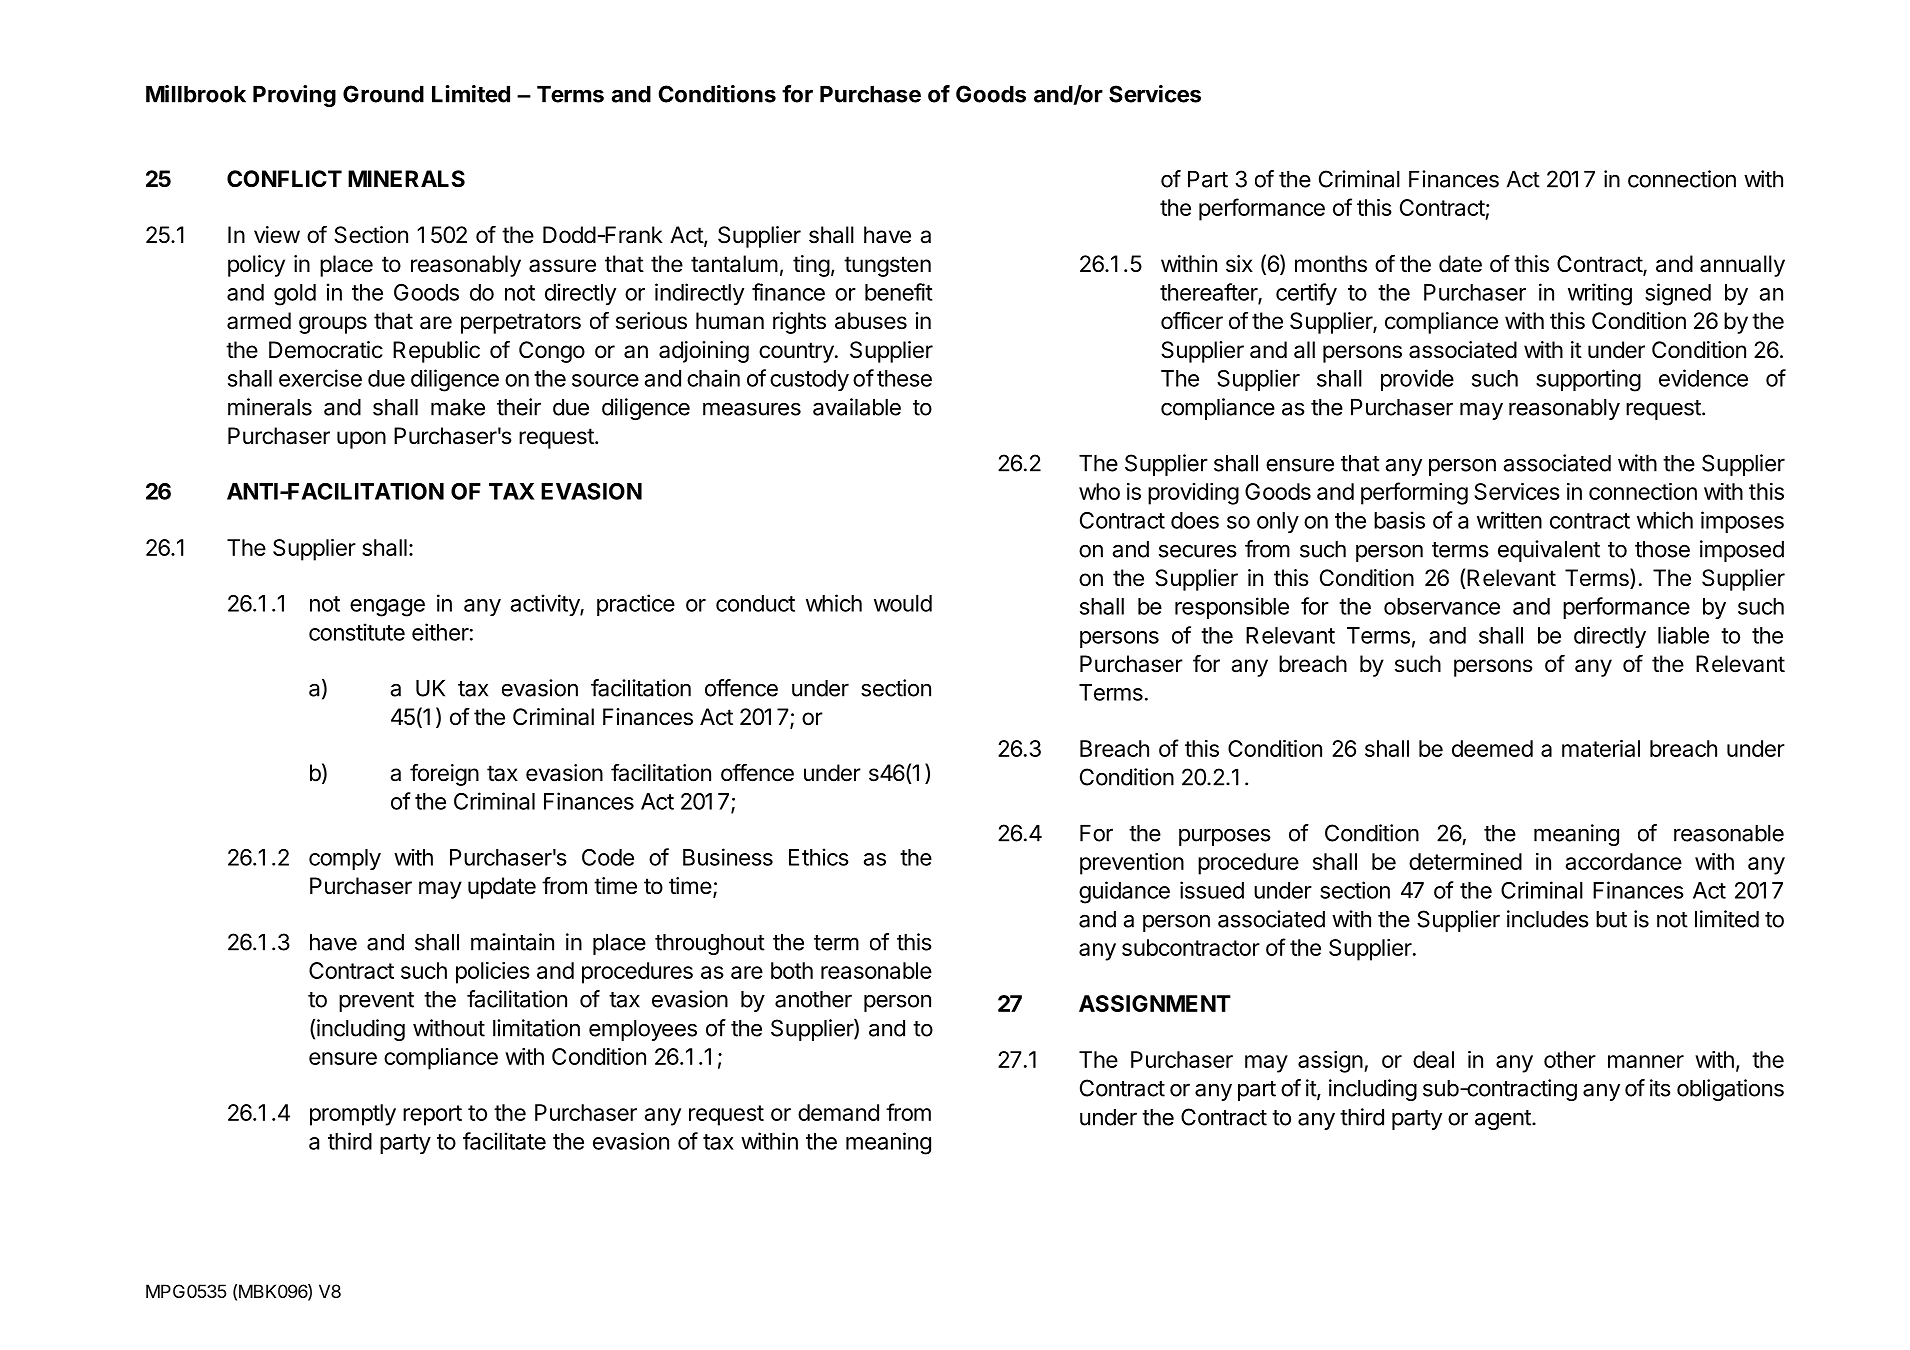  I want to click on Ground, so click(383, 94).
